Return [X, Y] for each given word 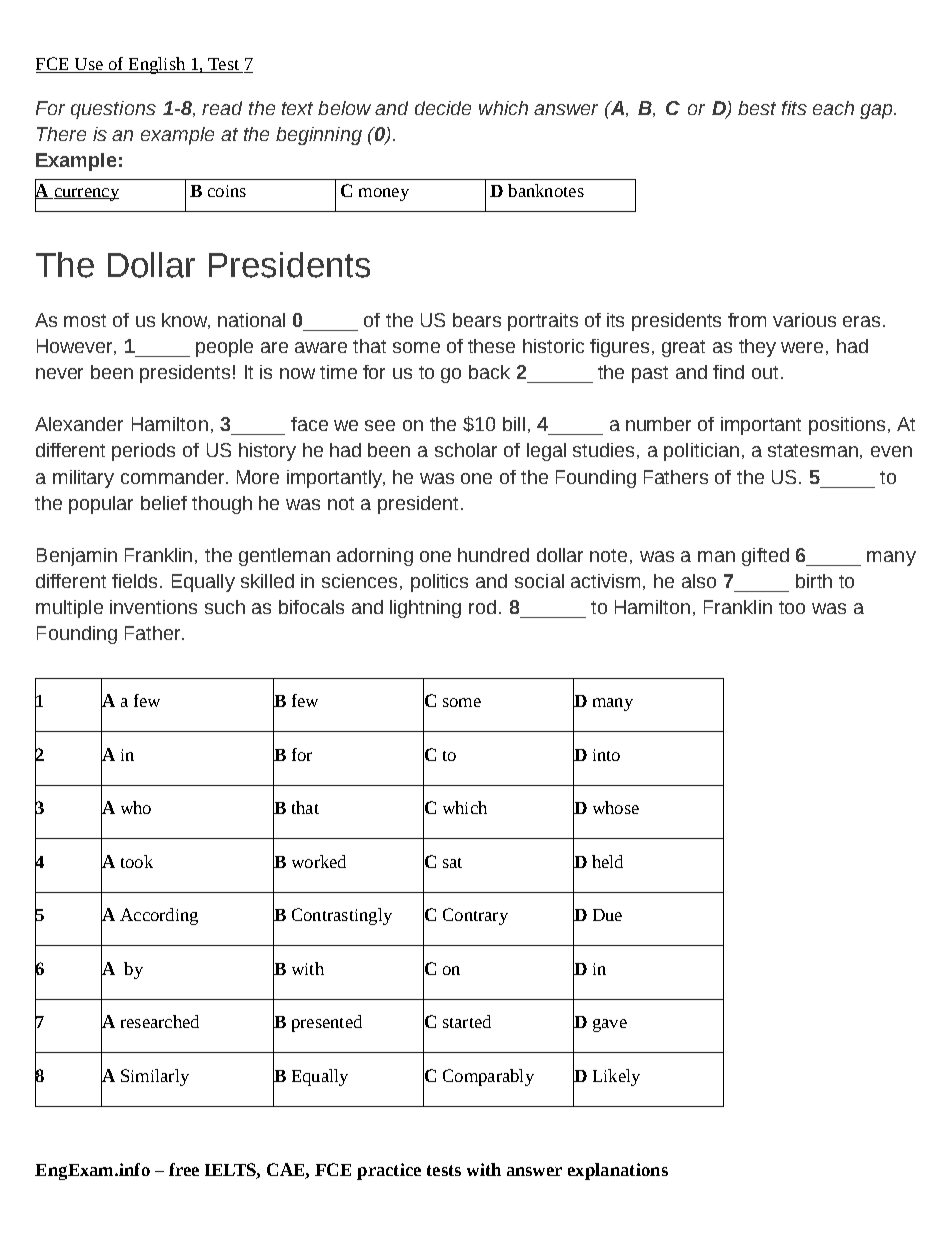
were [802, 347]
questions [113, 110]
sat [452, 863]
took [137, 861]
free [184, 1169]
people [224, 348]
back [489, 372]
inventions [153, 607]
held [607, 861]
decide [443, 108]
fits [794, 108]
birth [814, 581]
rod [482, 607]
